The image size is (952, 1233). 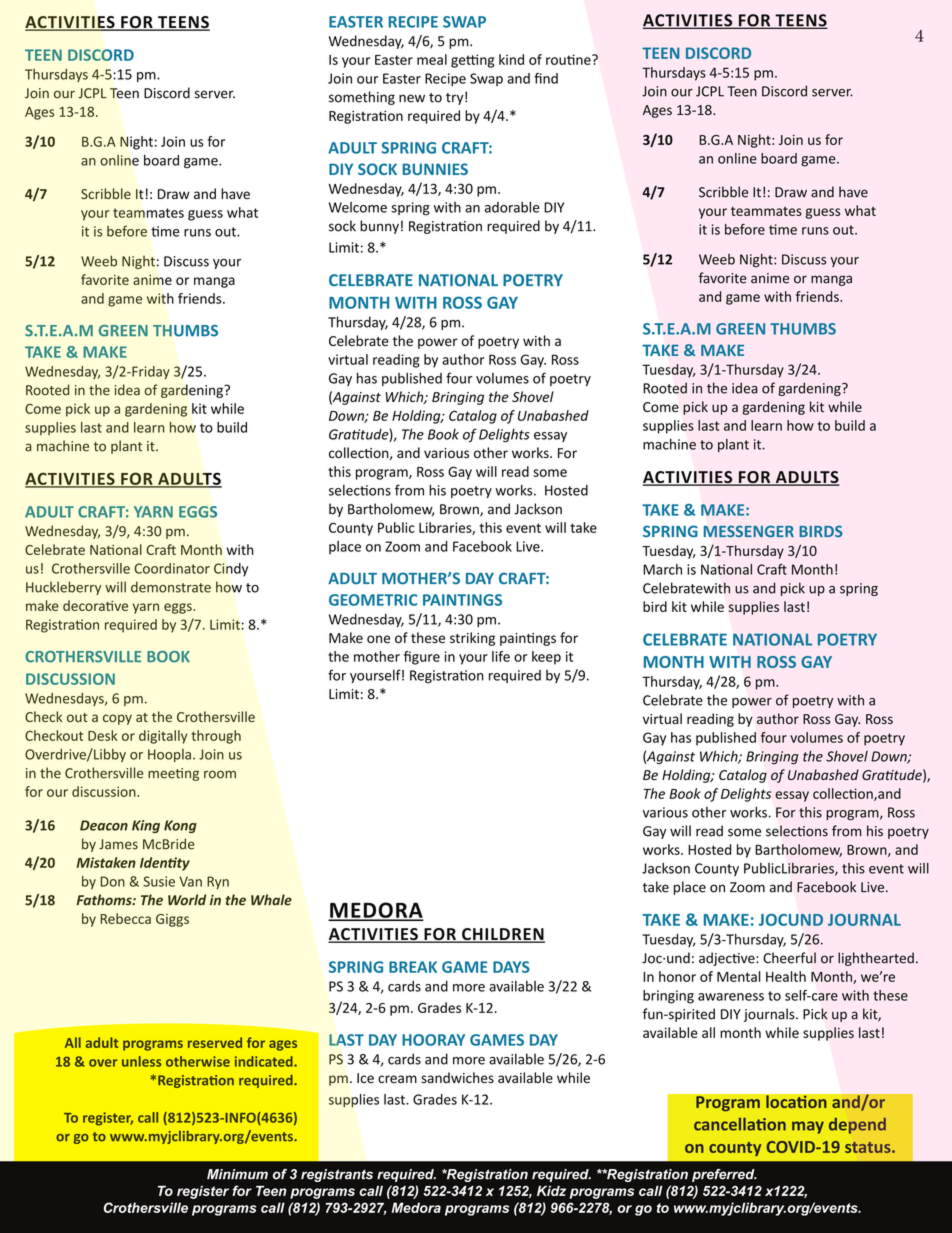 I want to click on Cheerful, so click(x=789, y=958).
